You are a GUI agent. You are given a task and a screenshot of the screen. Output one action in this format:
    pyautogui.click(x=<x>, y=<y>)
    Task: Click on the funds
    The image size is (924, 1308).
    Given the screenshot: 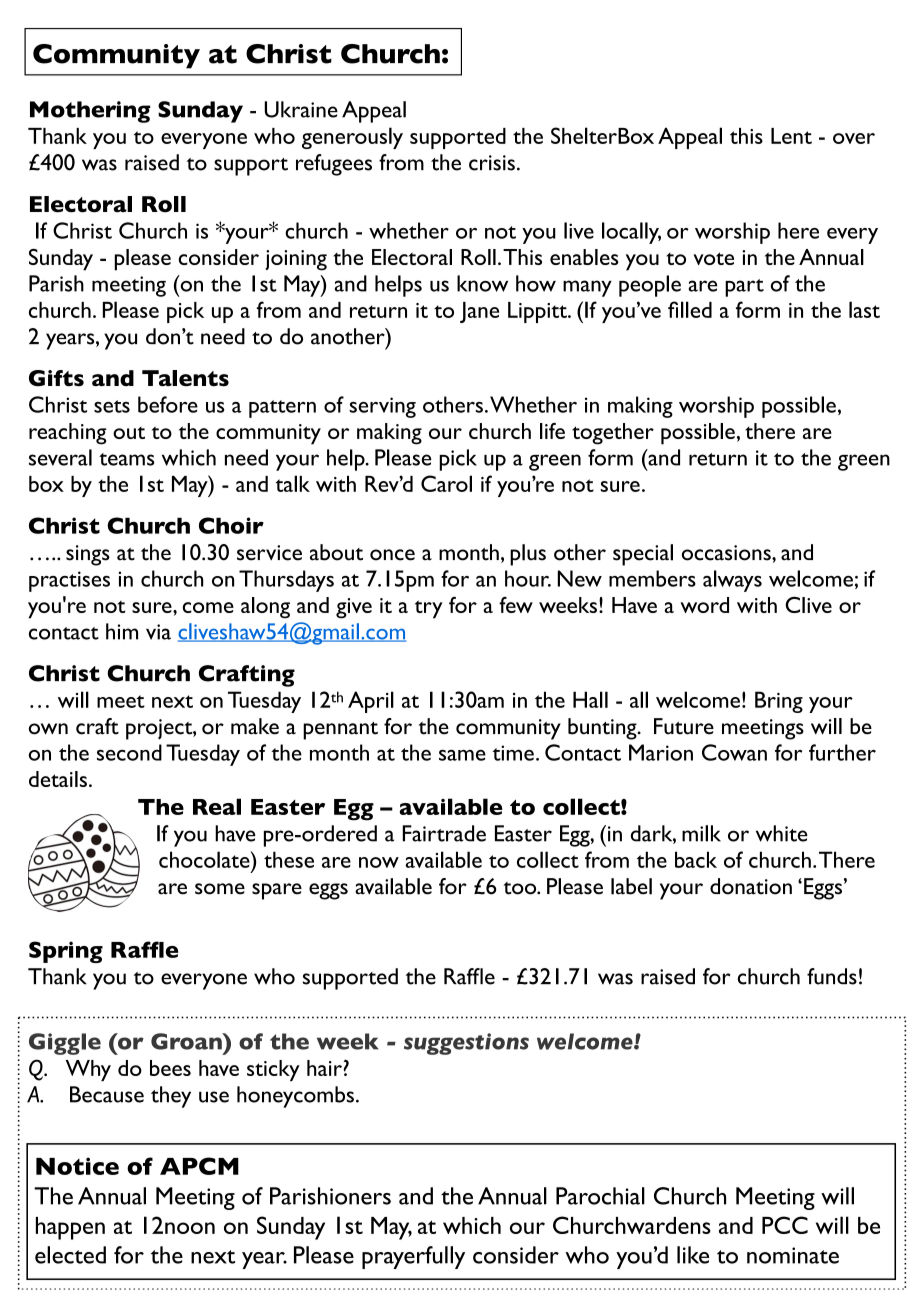 What is the action you would take?
    pyautogui.click(x=832, y=976)
